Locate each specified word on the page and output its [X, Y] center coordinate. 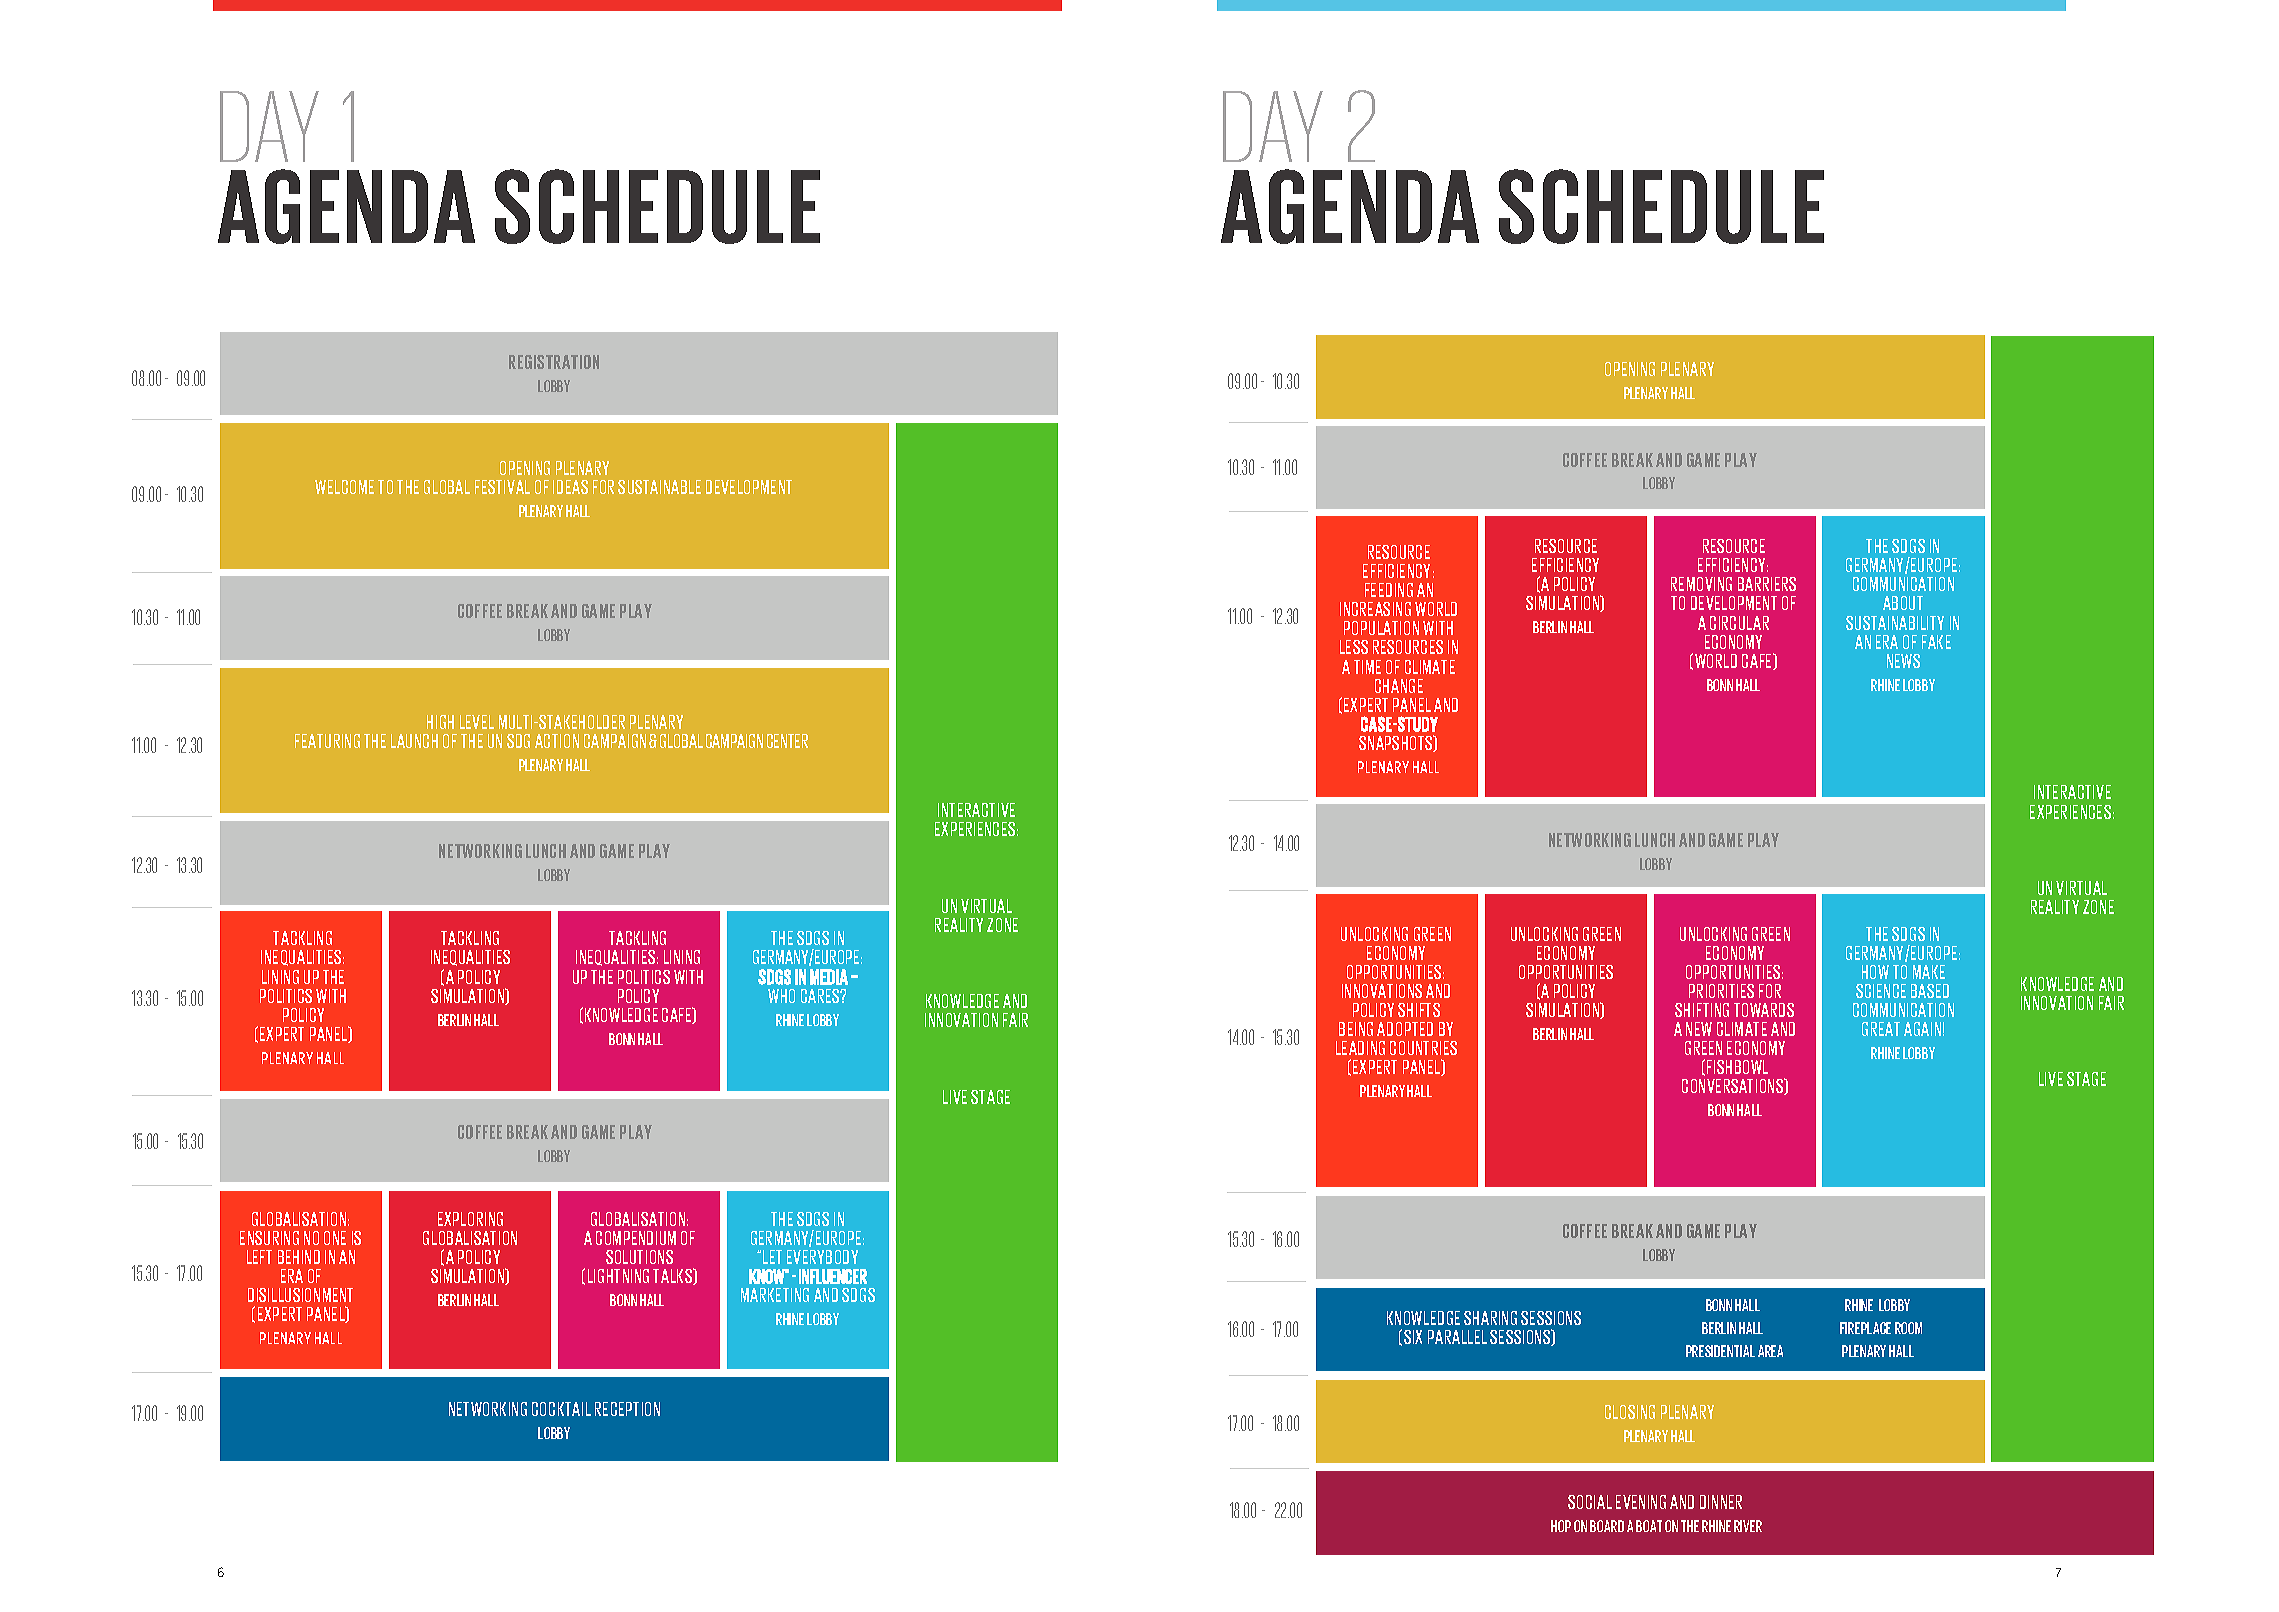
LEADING [1360, 1048]
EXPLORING [470, 1219]
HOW [1875, 972]
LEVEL [477, 722]
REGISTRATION [554, 362]
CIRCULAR [1739, 623]
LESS [1354, 647]
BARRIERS [1767, 584]
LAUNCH [414, 741]
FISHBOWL [1737, 1067]
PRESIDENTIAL [1720, 1351]
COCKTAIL [561, 1409]
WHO [781, 996]
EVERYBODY [822, 1257]
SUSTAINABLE [659, 487]
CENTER [787, 741]
